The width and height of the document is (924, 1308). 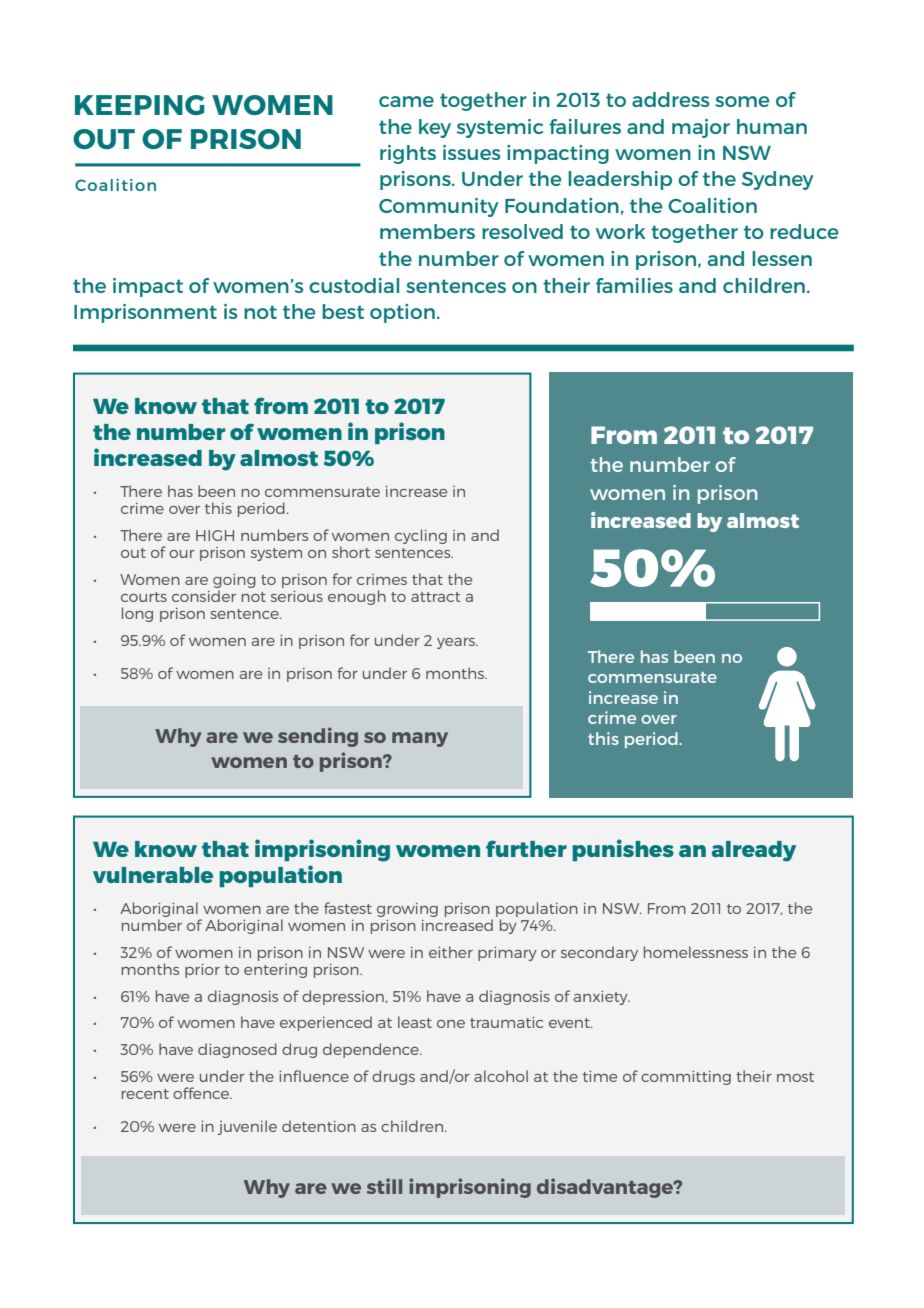 What do you see at coordinates (457, 643) in the document?
I see `years` at bounding box center [457, 643].
